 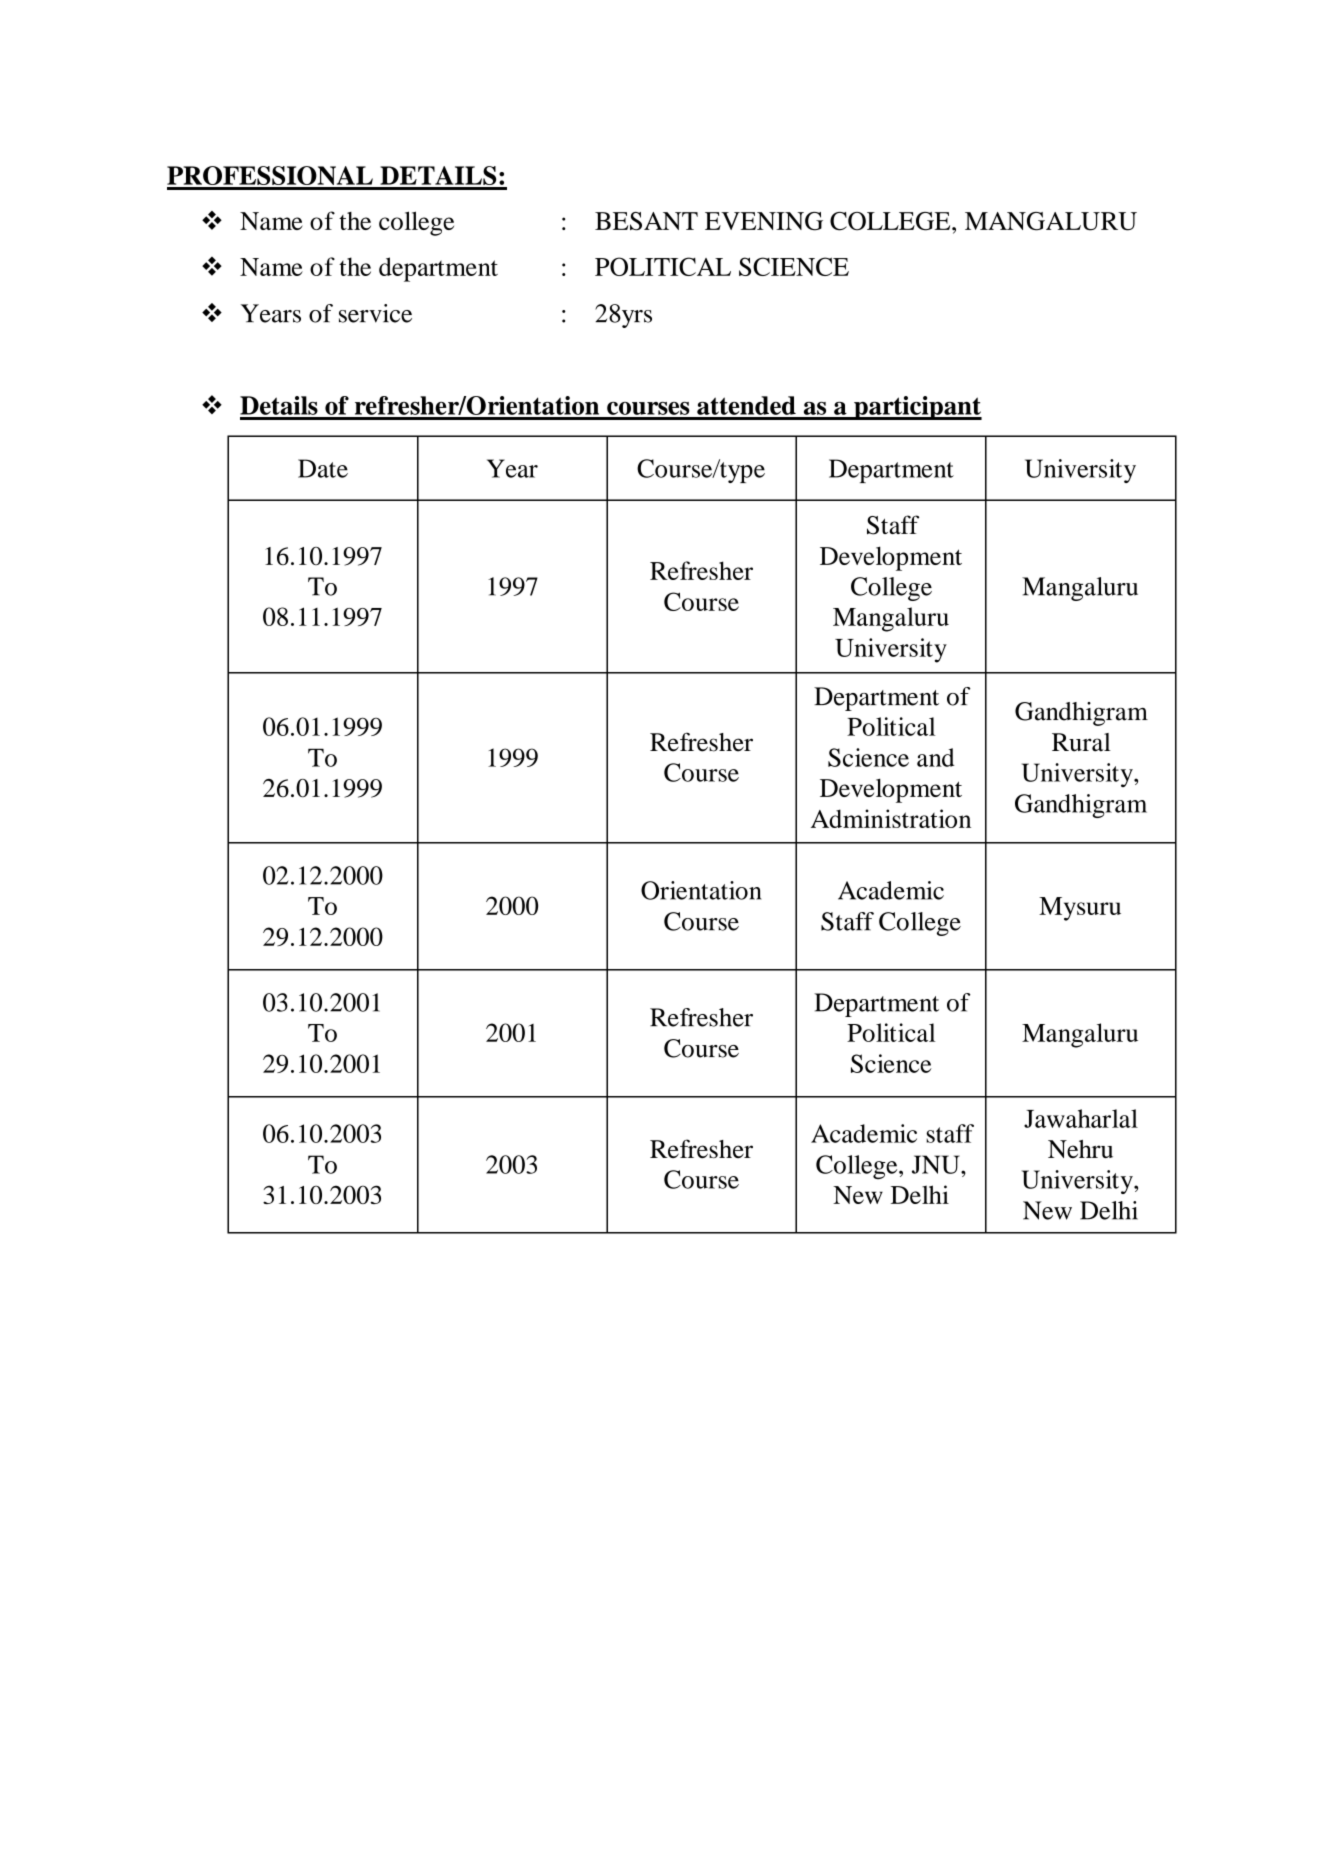 I want to click on service, so click(x=375, y=313).
